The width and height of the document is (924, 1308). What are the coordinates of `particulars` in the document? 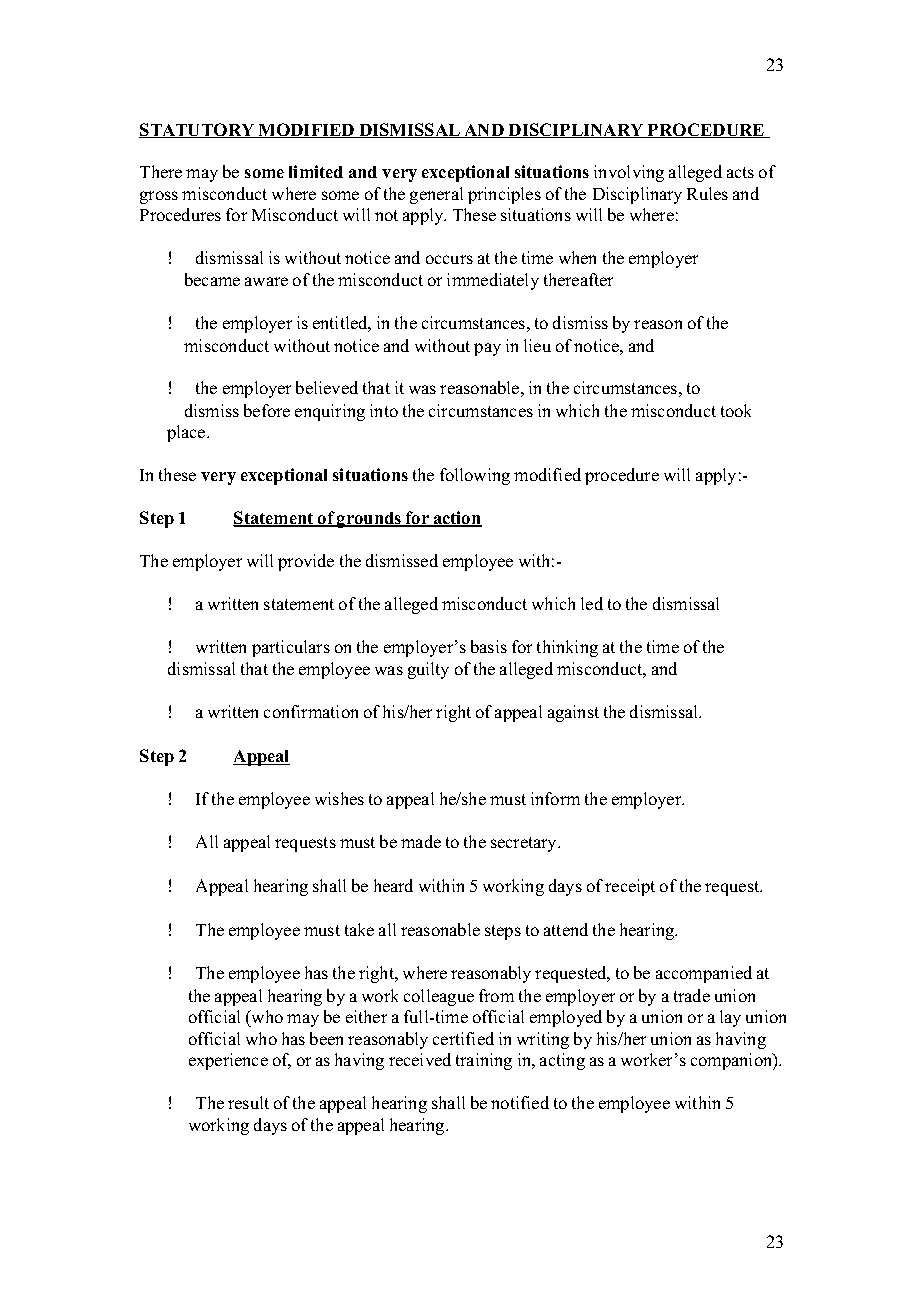 It's located at (291, 648).
